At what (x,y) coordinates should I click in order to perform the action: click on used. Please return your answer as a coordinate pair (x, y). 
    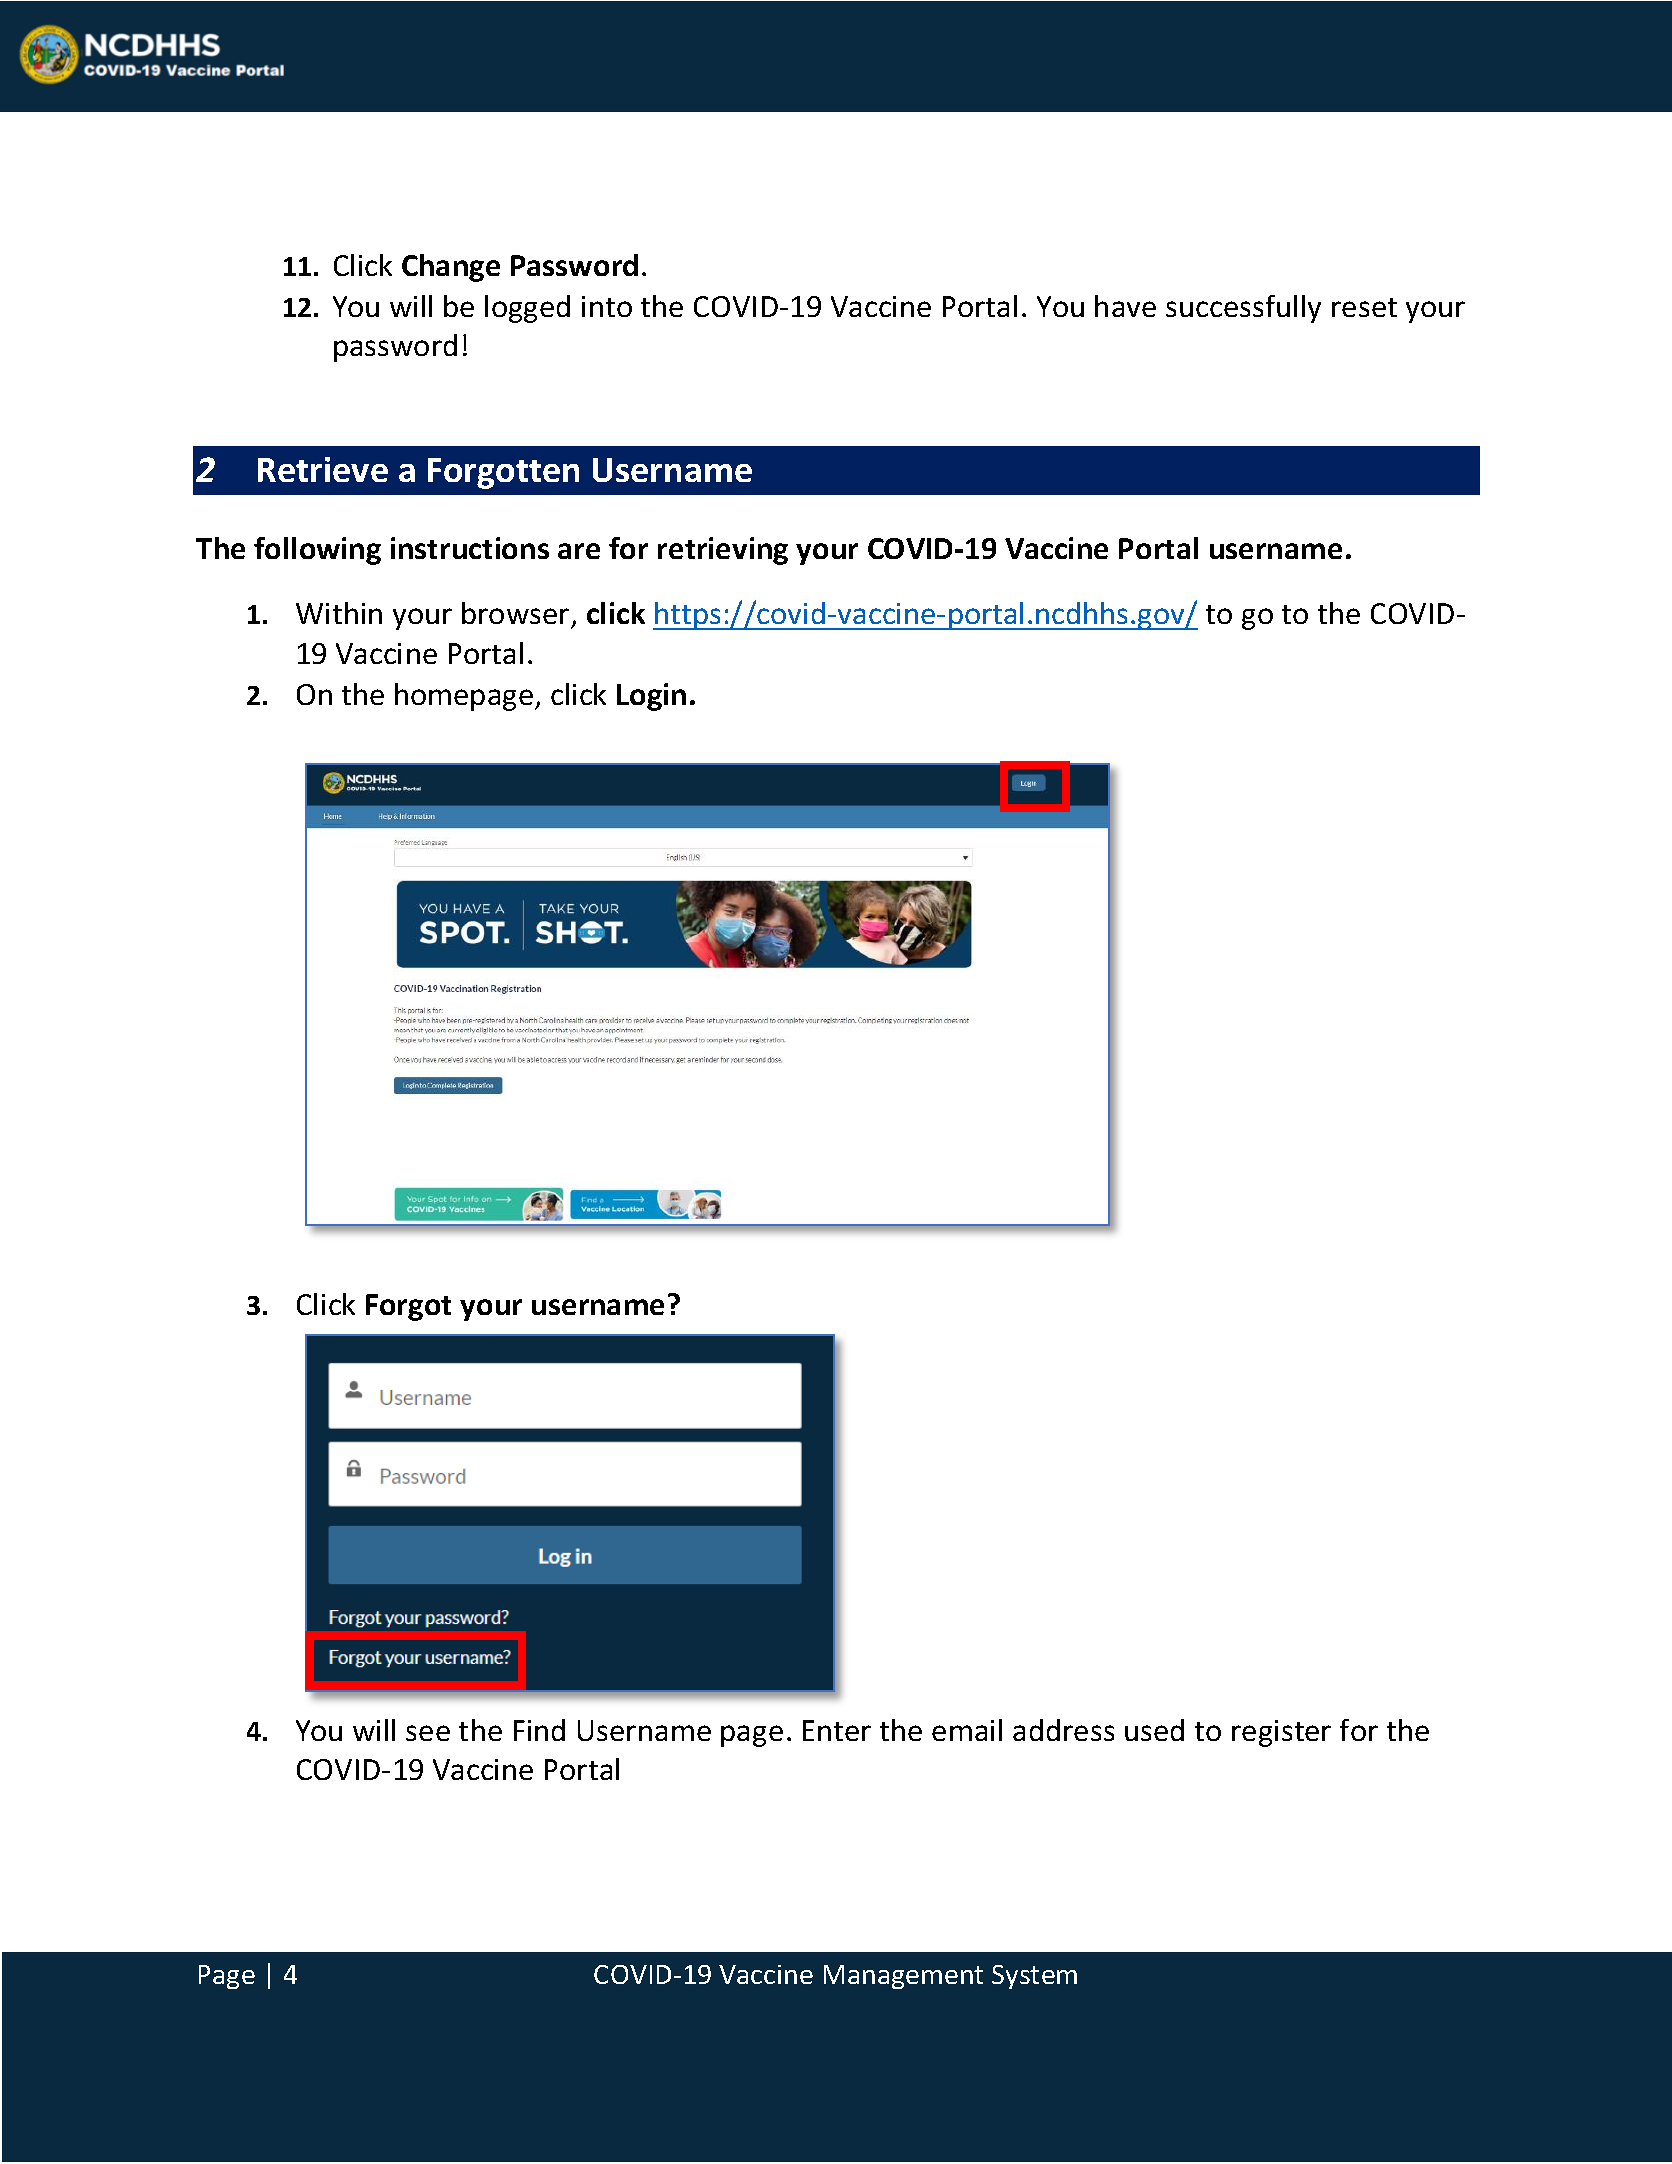
    Looking at the image, I should click on (1154, 1730).
